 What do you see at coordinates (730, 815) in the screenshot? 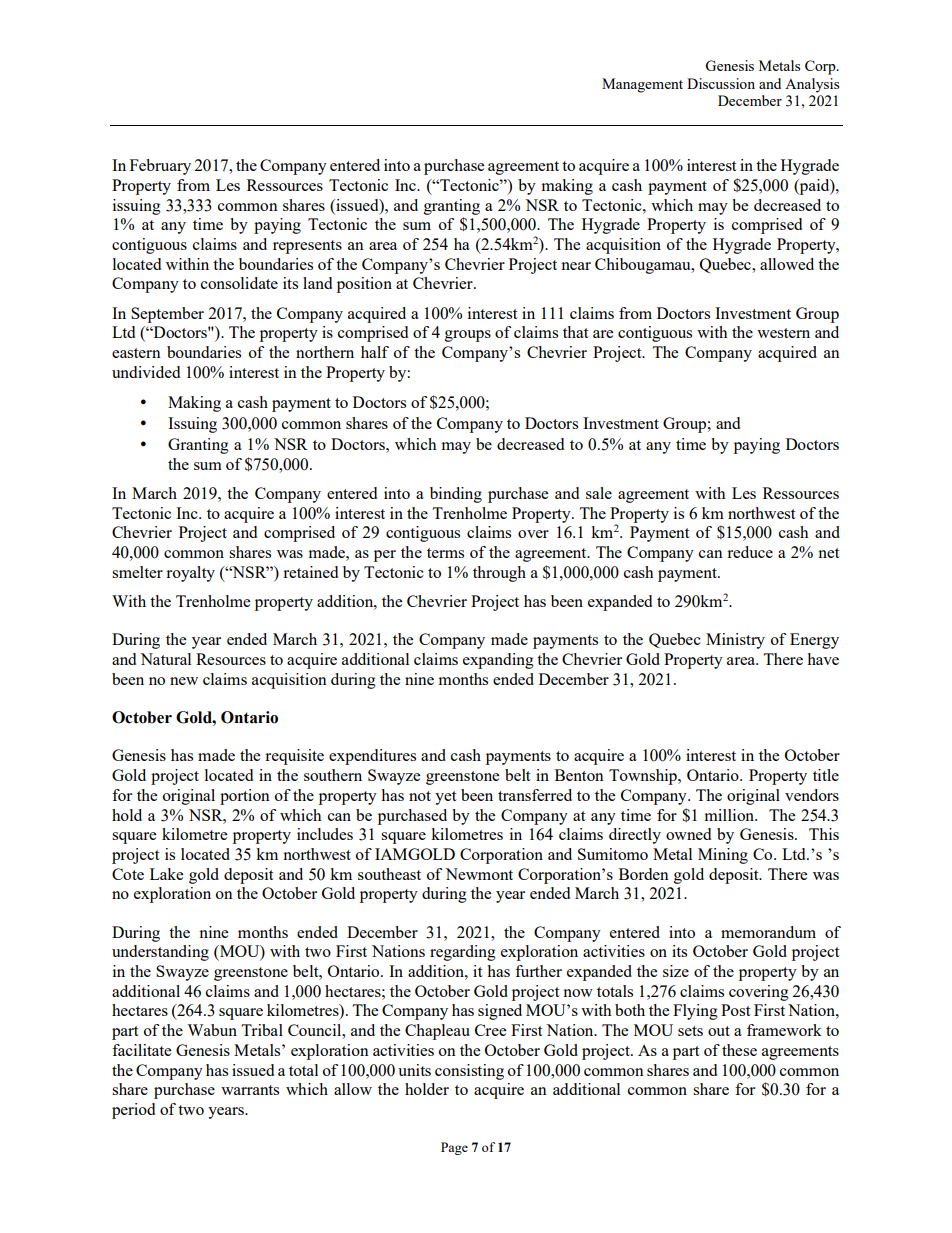
I see `million` at bounding box center [730, 815].
